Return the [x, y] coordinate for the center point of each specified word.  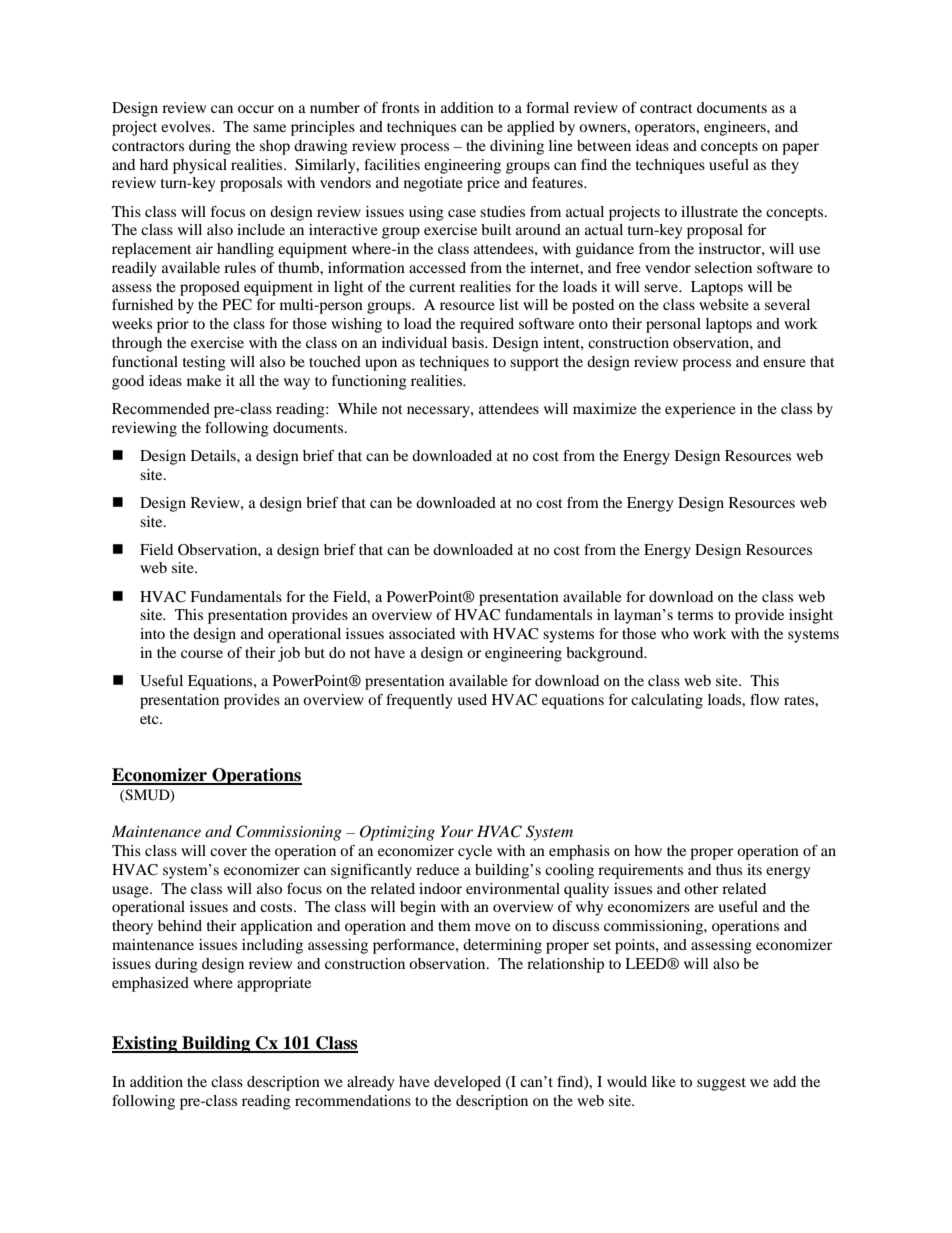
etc [150, 719]
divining [517, 147]
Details [214, 455]
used [472, 699]
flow [764, 699]
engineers [736, 128]
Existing [146, 1044]
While [357, 408]
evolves [187, 126]
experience [700, 410]
